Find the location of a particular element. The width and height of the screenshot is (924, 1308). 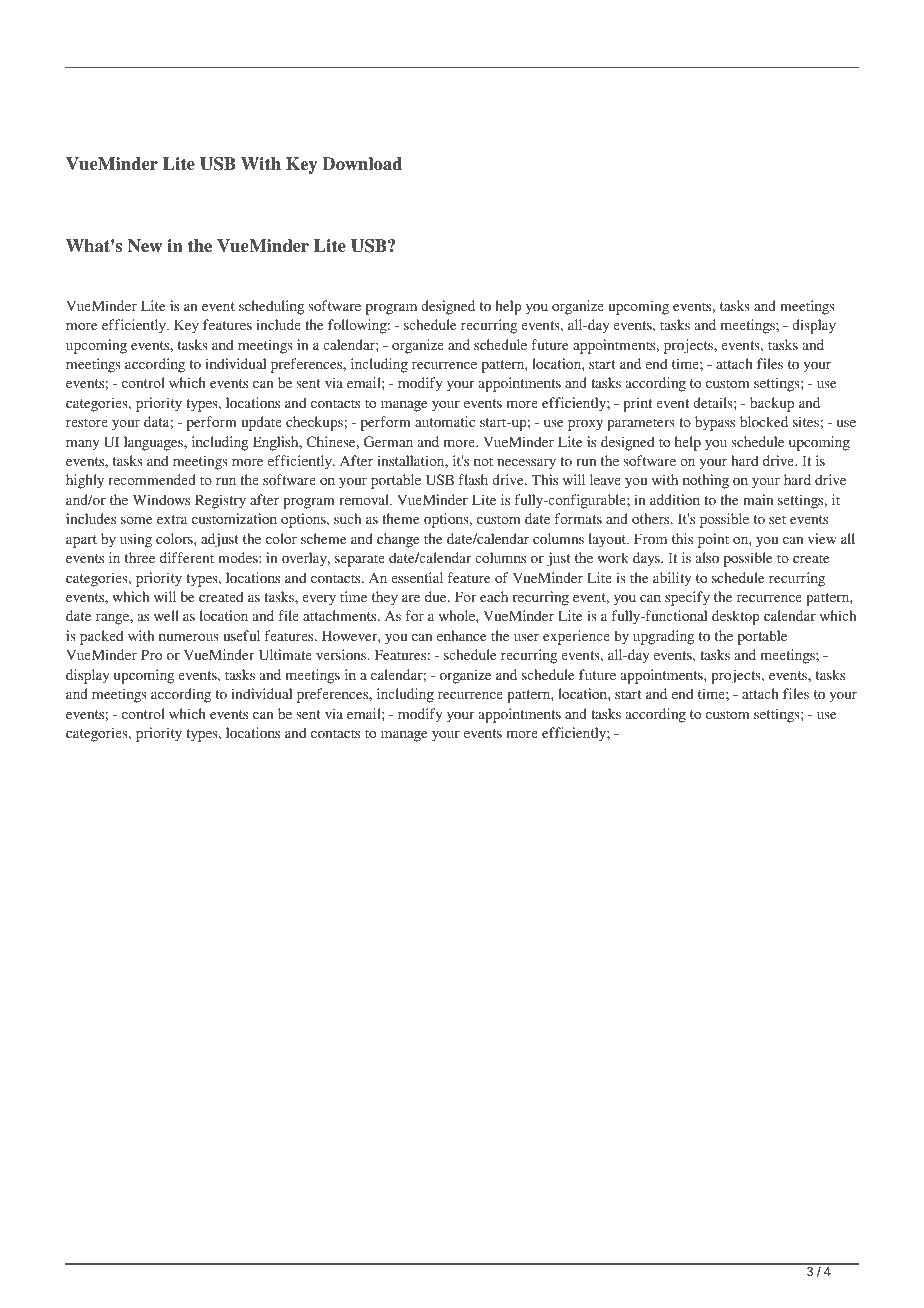

numerous is located at coordinates (189, 637).
